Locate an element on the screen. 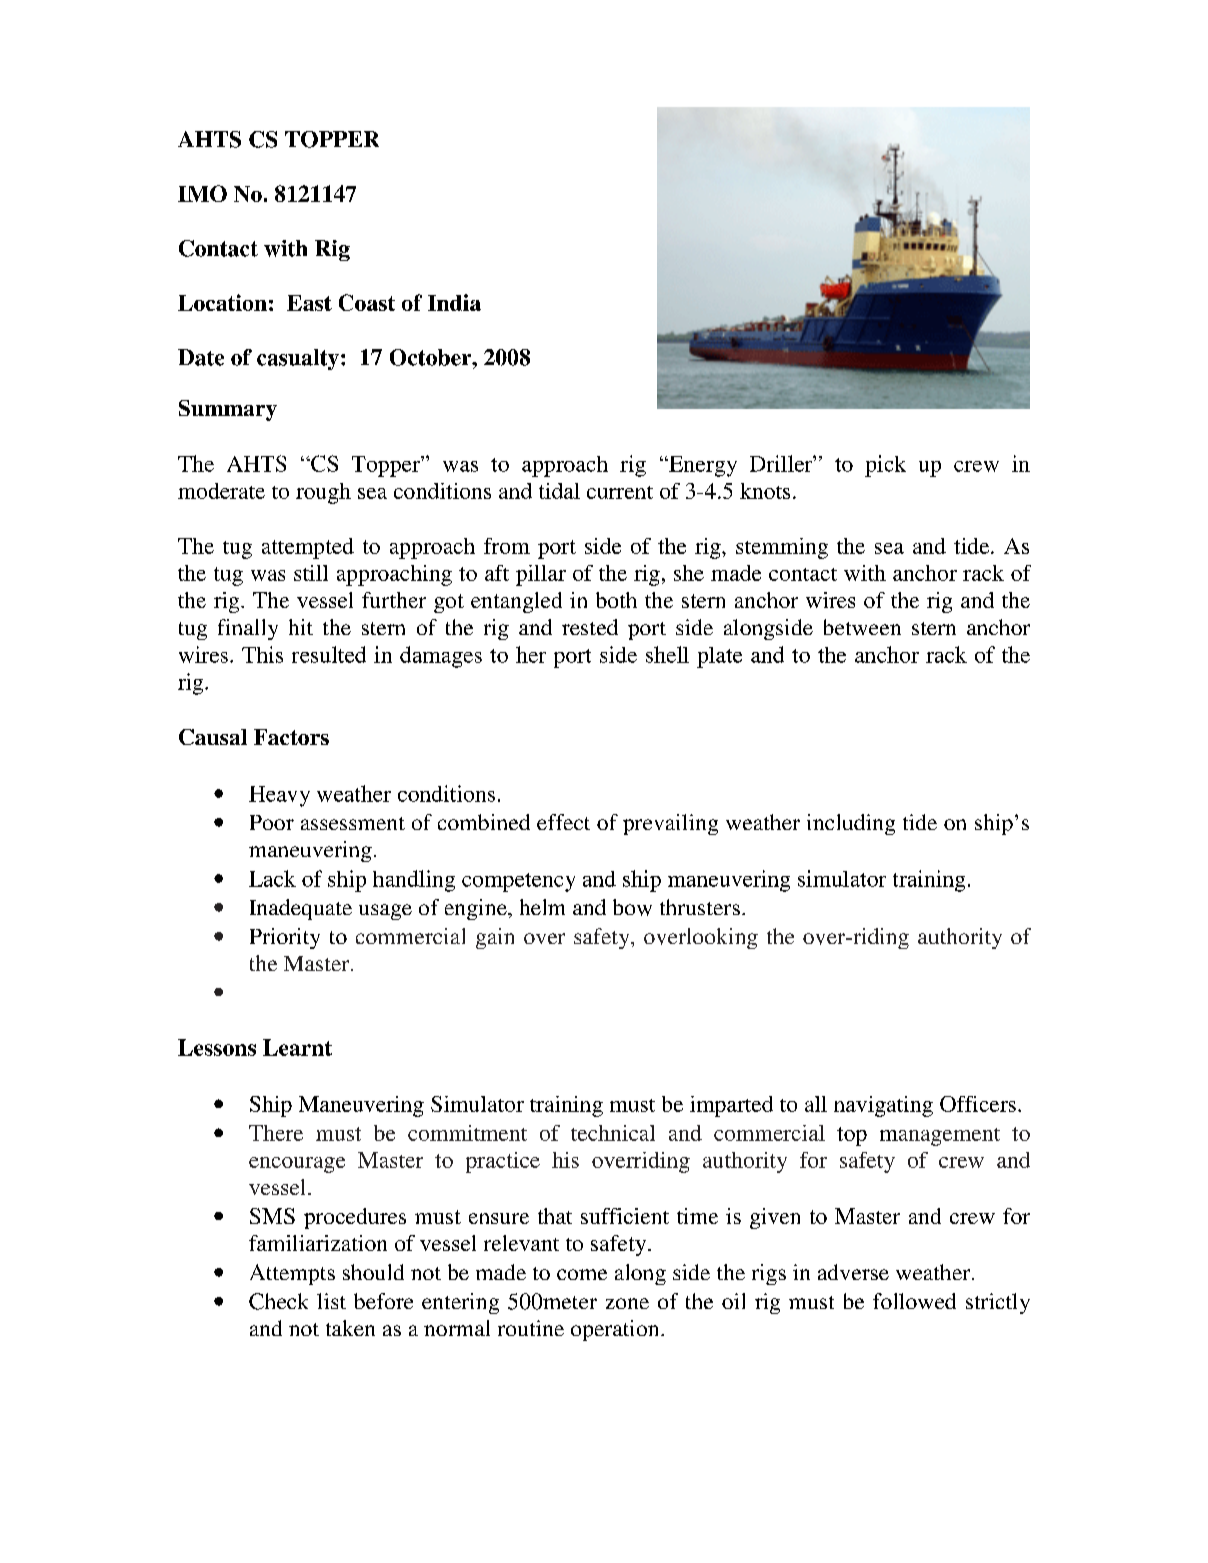  pick is located at coordinates (885, 466).
